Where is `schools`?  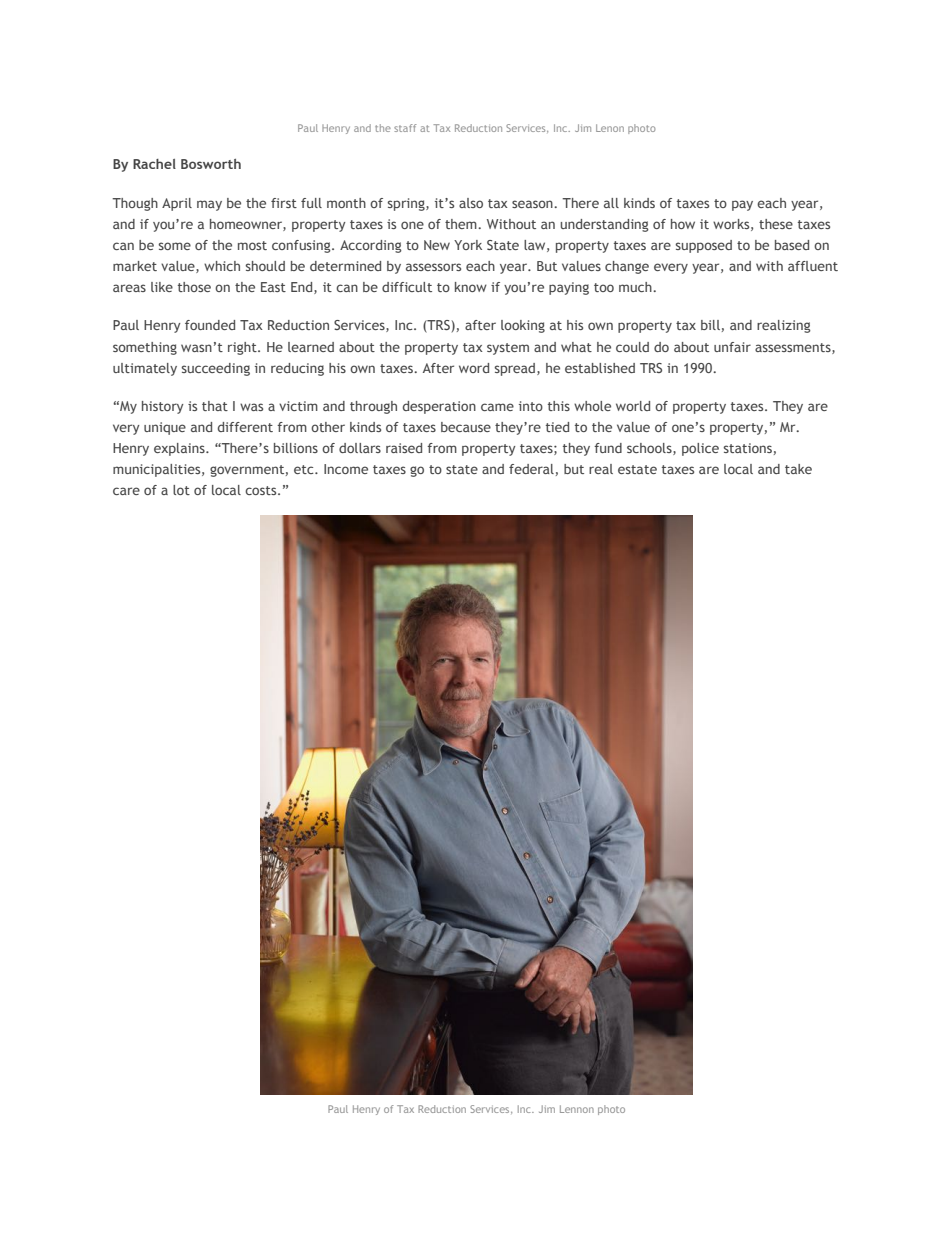
schools is located at coordinates (650, 449).
